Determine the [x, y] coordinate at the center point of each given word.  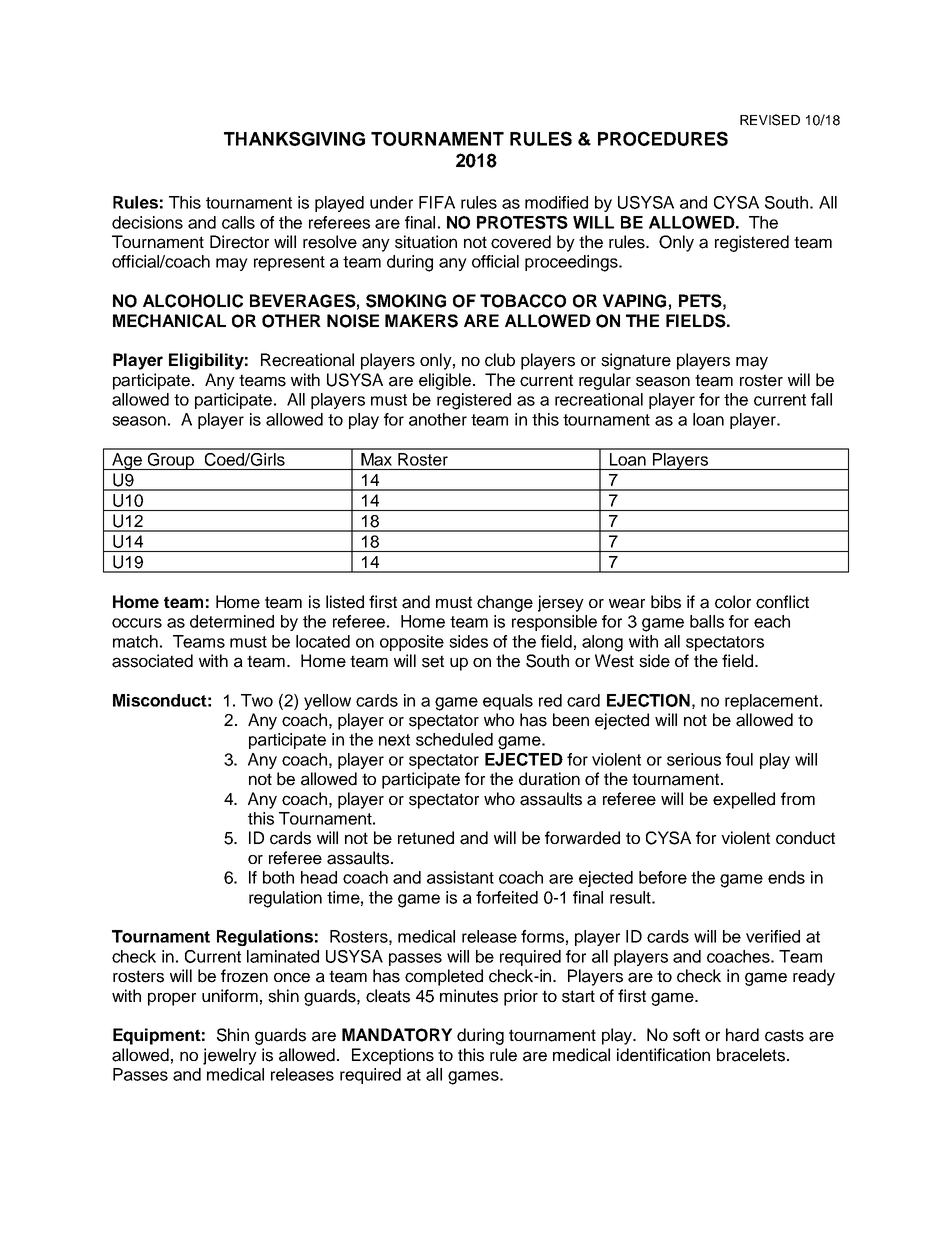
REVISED [770, 120]
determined [232, 621]
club [500, 360]
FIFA [437, 202]
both [278, 877]
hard [742, 1035]
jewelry [230, 1056]
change [505, 603]
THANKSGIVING [294, 138]
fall [821, 399]
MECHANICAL [169, 321]
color [733, 602]
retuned [426, 838]
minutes [469, 996]
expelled [744, 800]
